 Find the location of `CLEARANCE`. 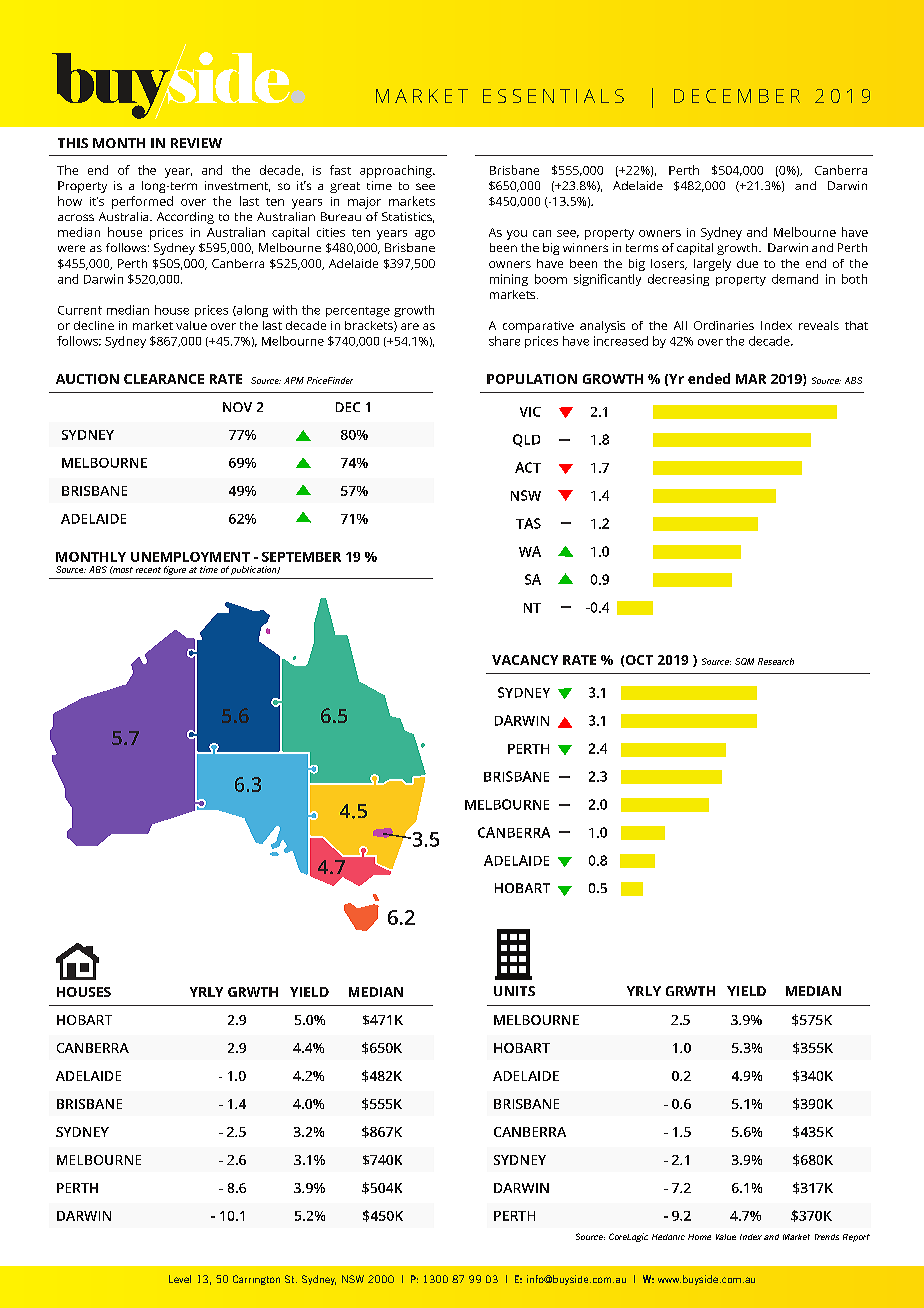

CLEARANCE is located at coordinates (164, 379).
